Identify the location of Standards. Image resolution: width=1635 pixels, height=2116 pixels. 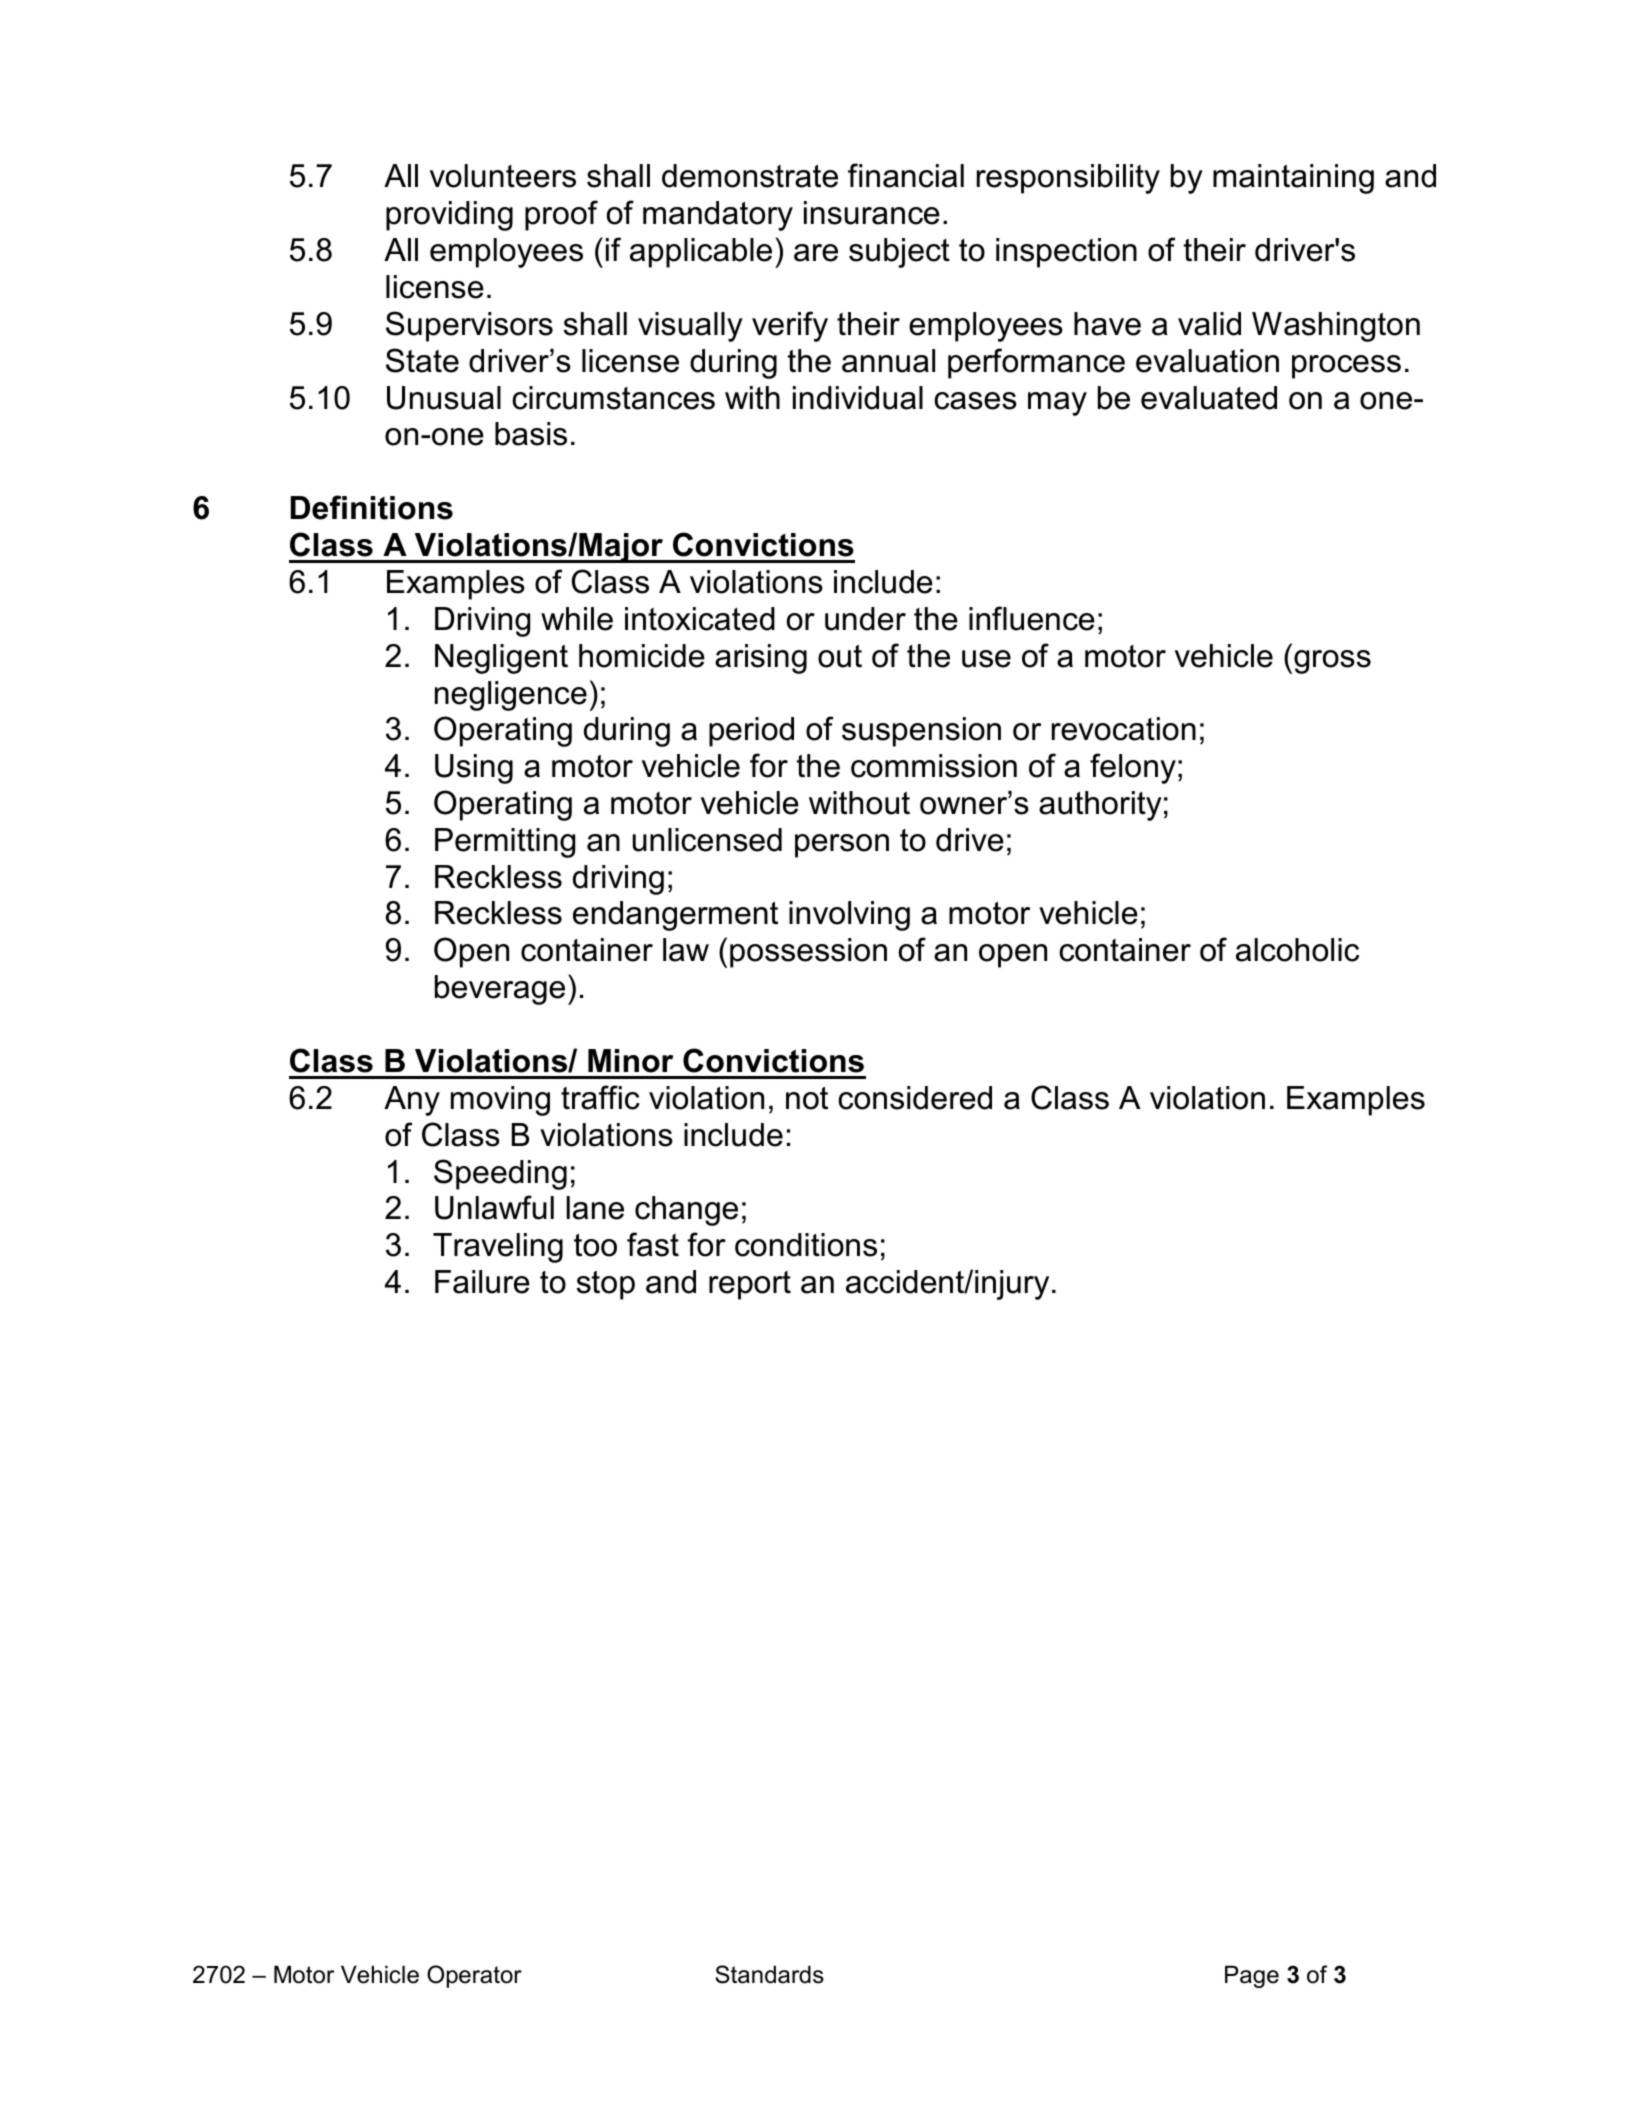
(769, 1974).
